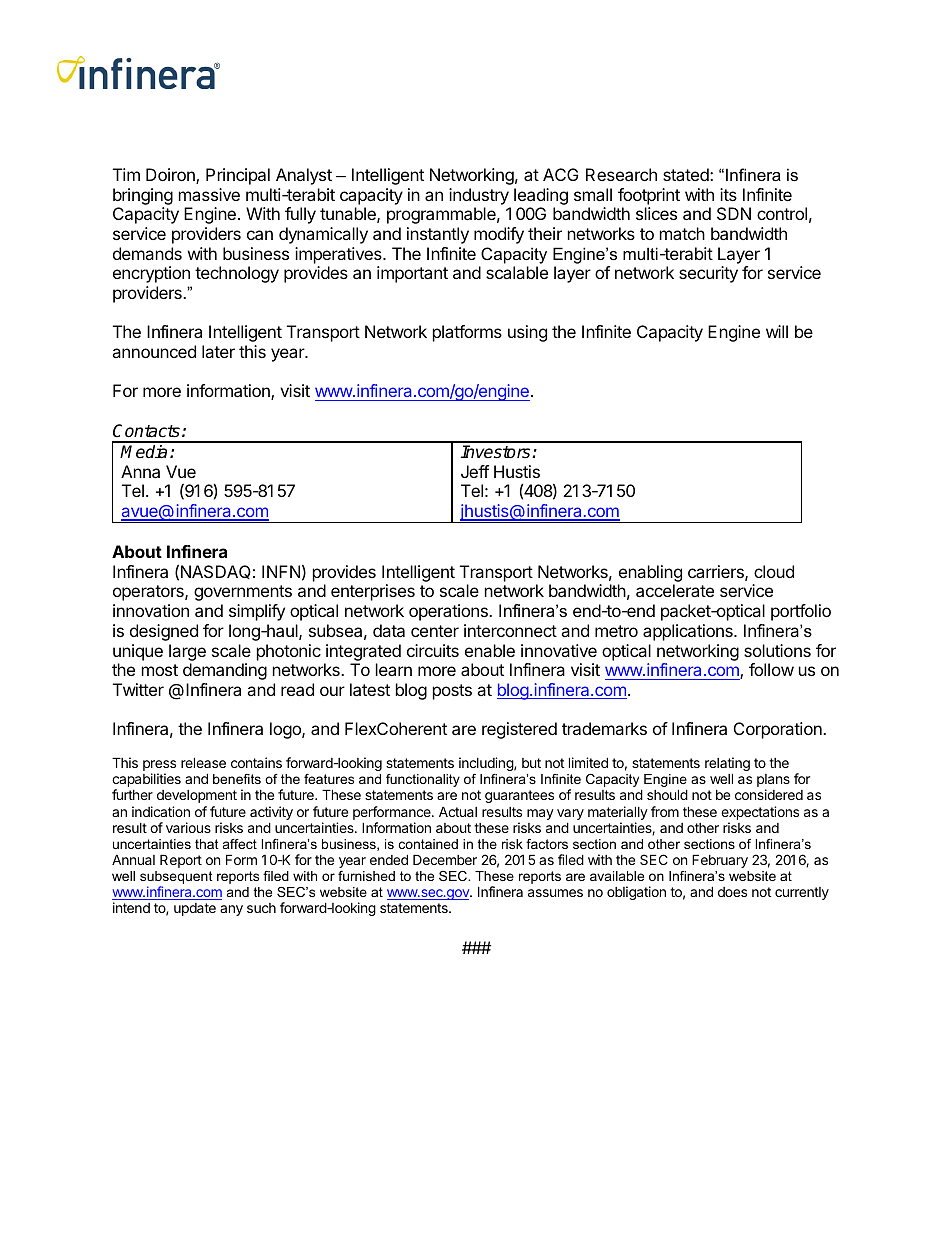 This screenshot has width=952, height=1233. Describe the element at coordinates (734, 213) in the screenshot. I see `SDN` at that location.
